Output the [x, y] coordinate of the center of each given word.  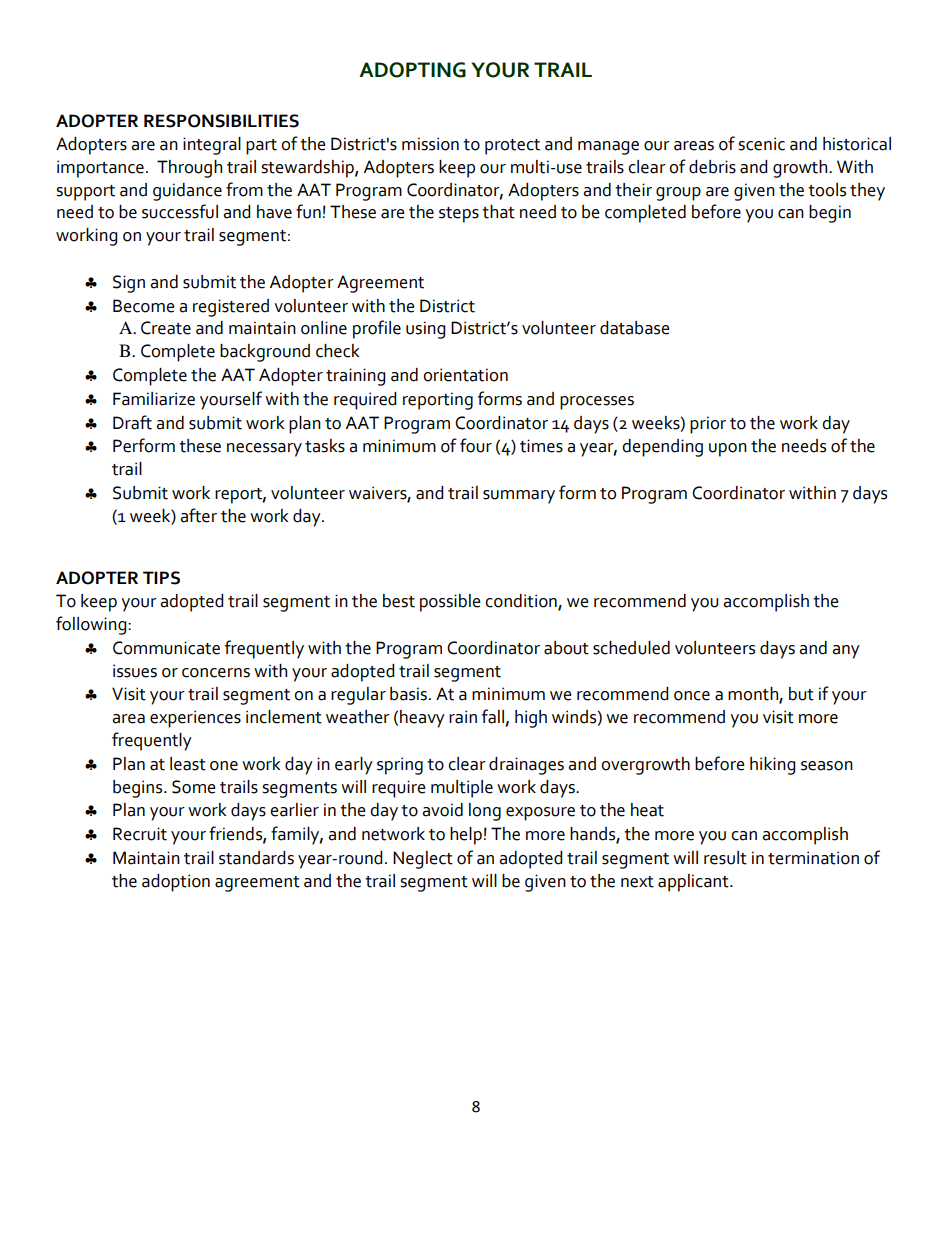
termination [813, 858]
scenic [761, 144]
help [466, 836]
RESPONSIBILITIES [221, 121]
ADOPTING [412, 70]
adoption [176, 883]
